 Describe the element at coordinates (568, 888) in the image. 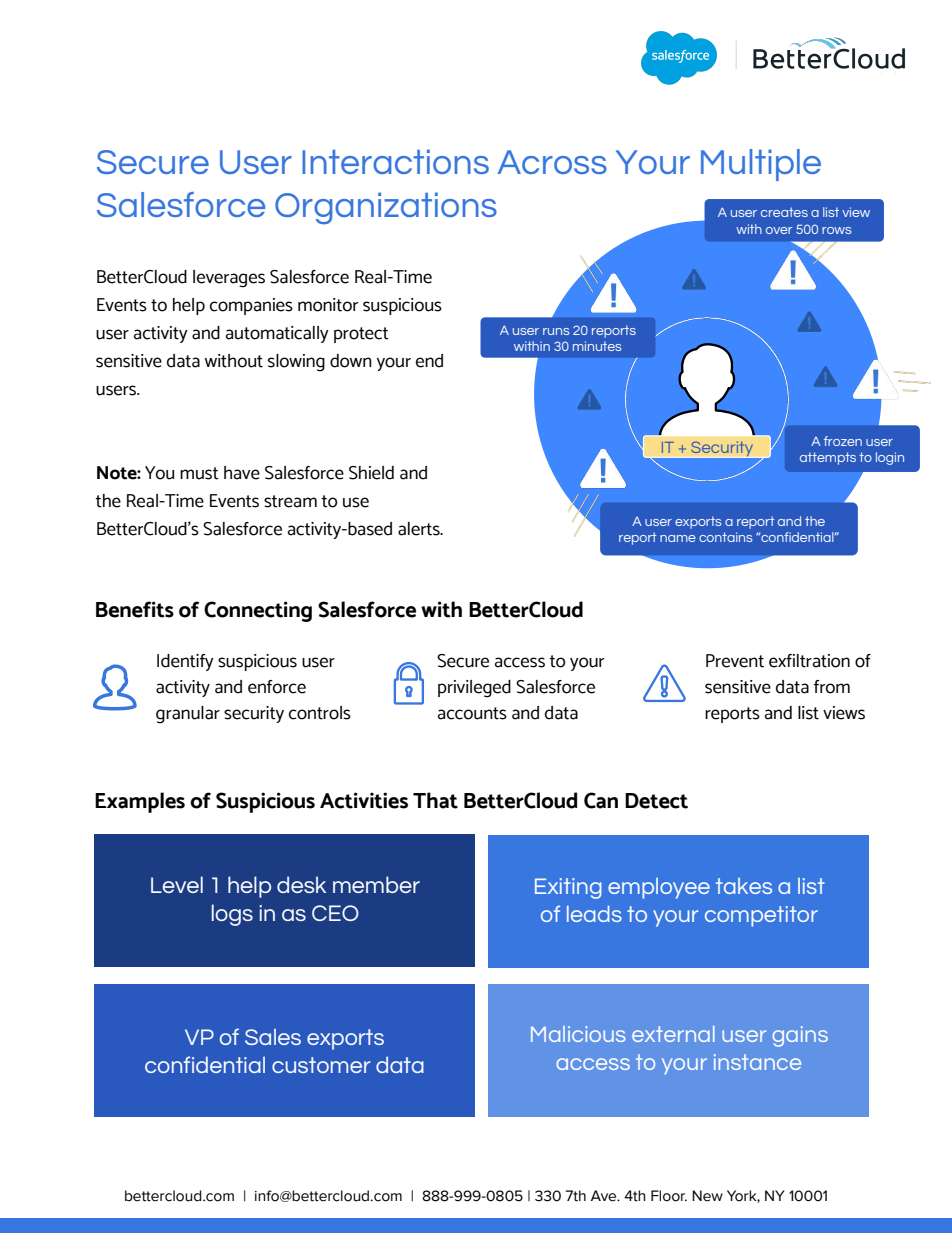

I see `Exiting` at that location.
